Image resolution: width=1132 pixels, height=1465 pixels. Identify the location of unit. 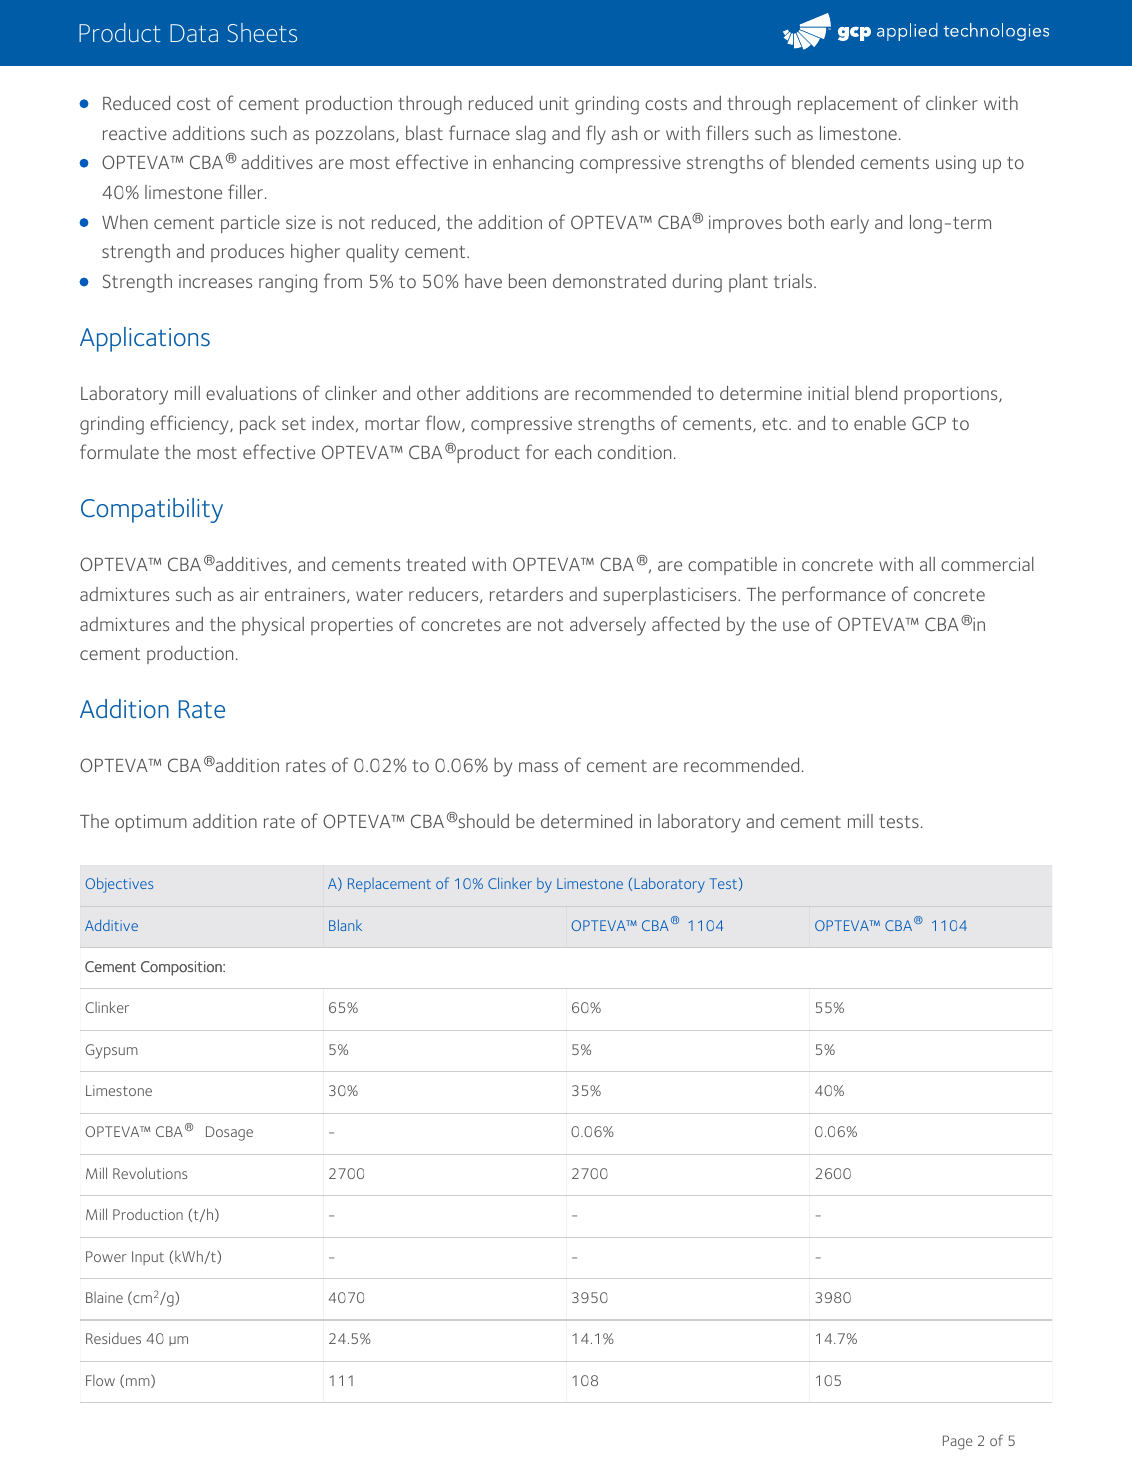
(554, 103).
